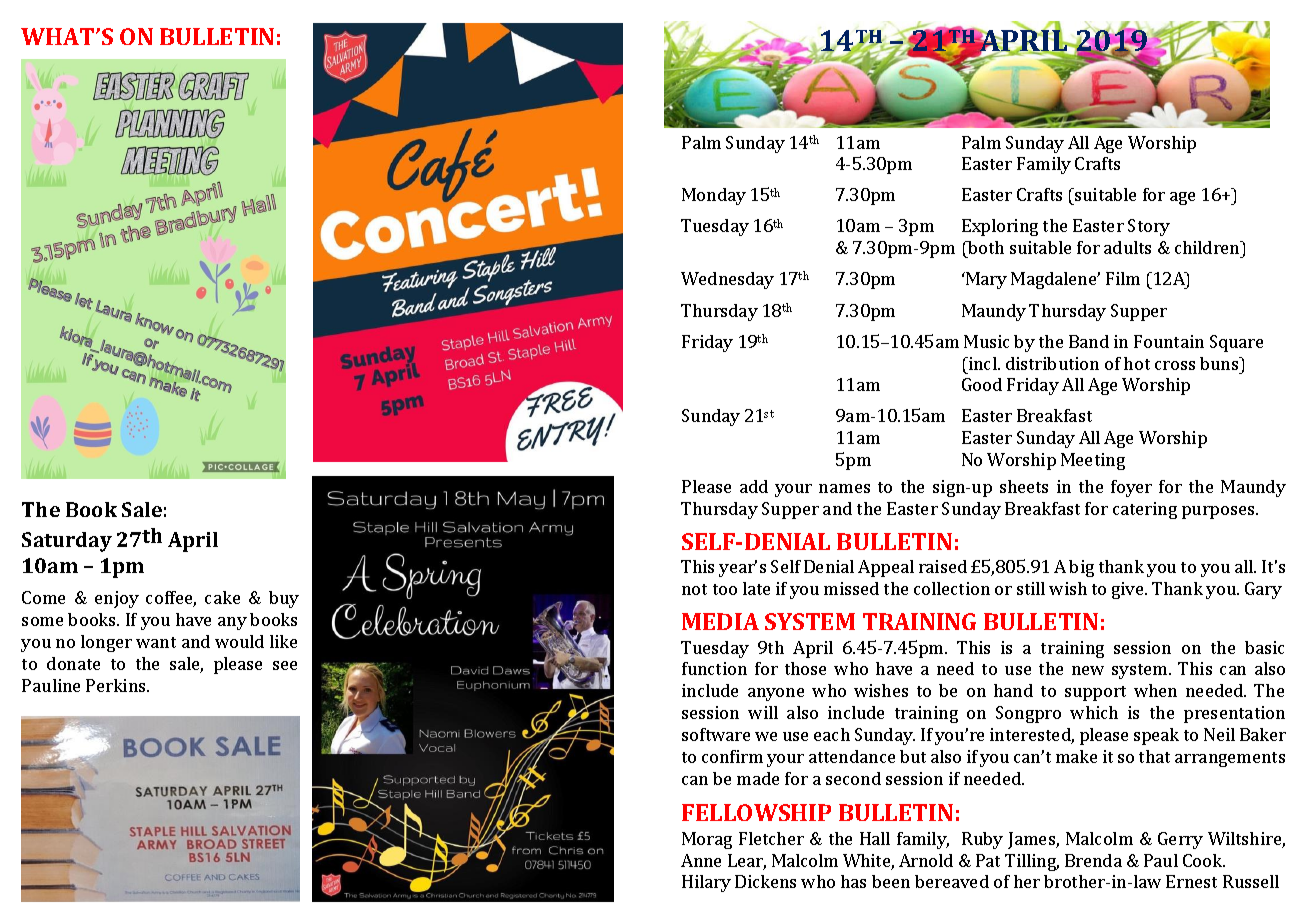 This screenshot has width=1308, height=924. Describe the element at coordinates (714, 196) in the screenshot. I see `Monday` at that location.
